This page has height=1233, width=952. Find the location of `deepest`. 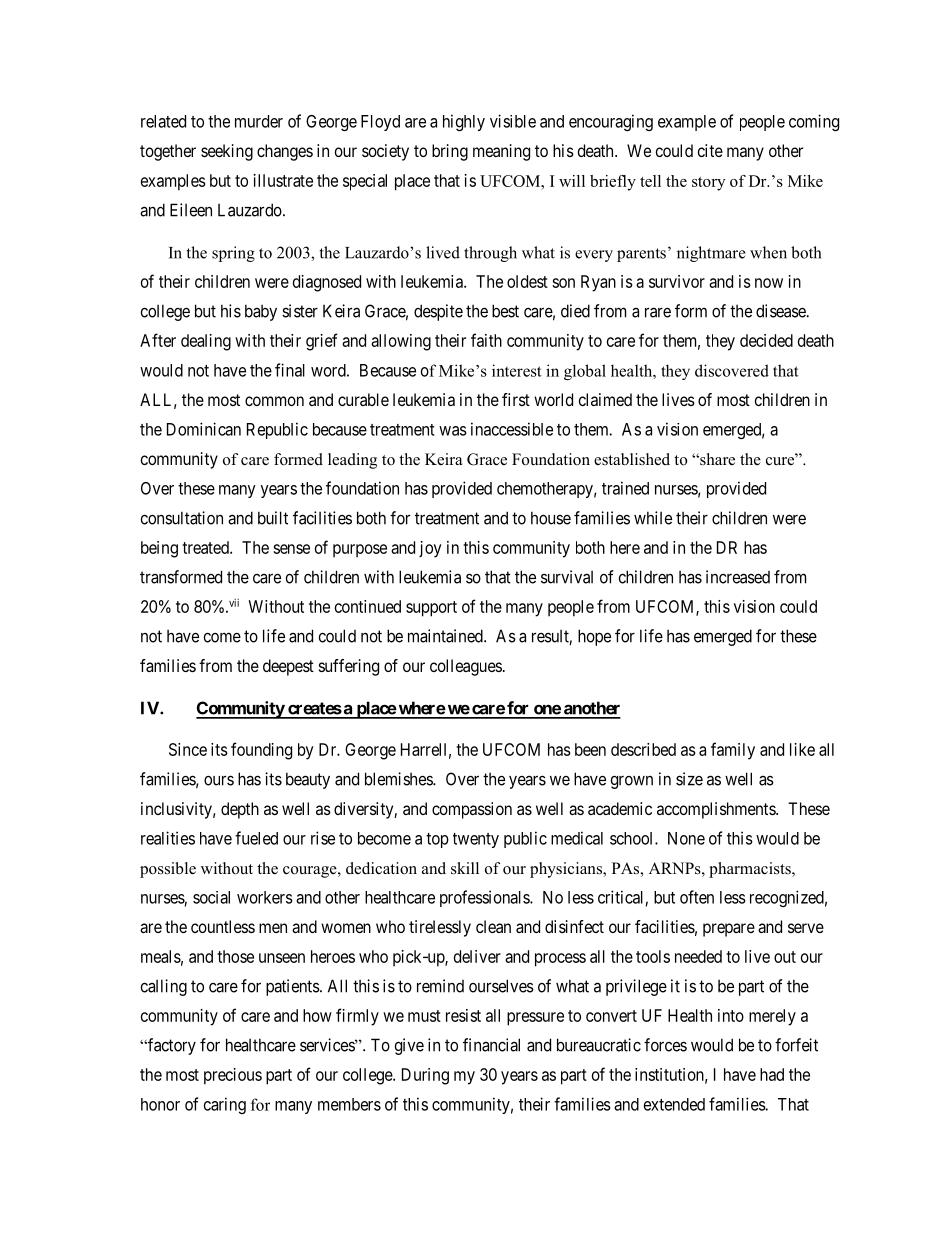

deepest is located at coordinates (288, 667).
